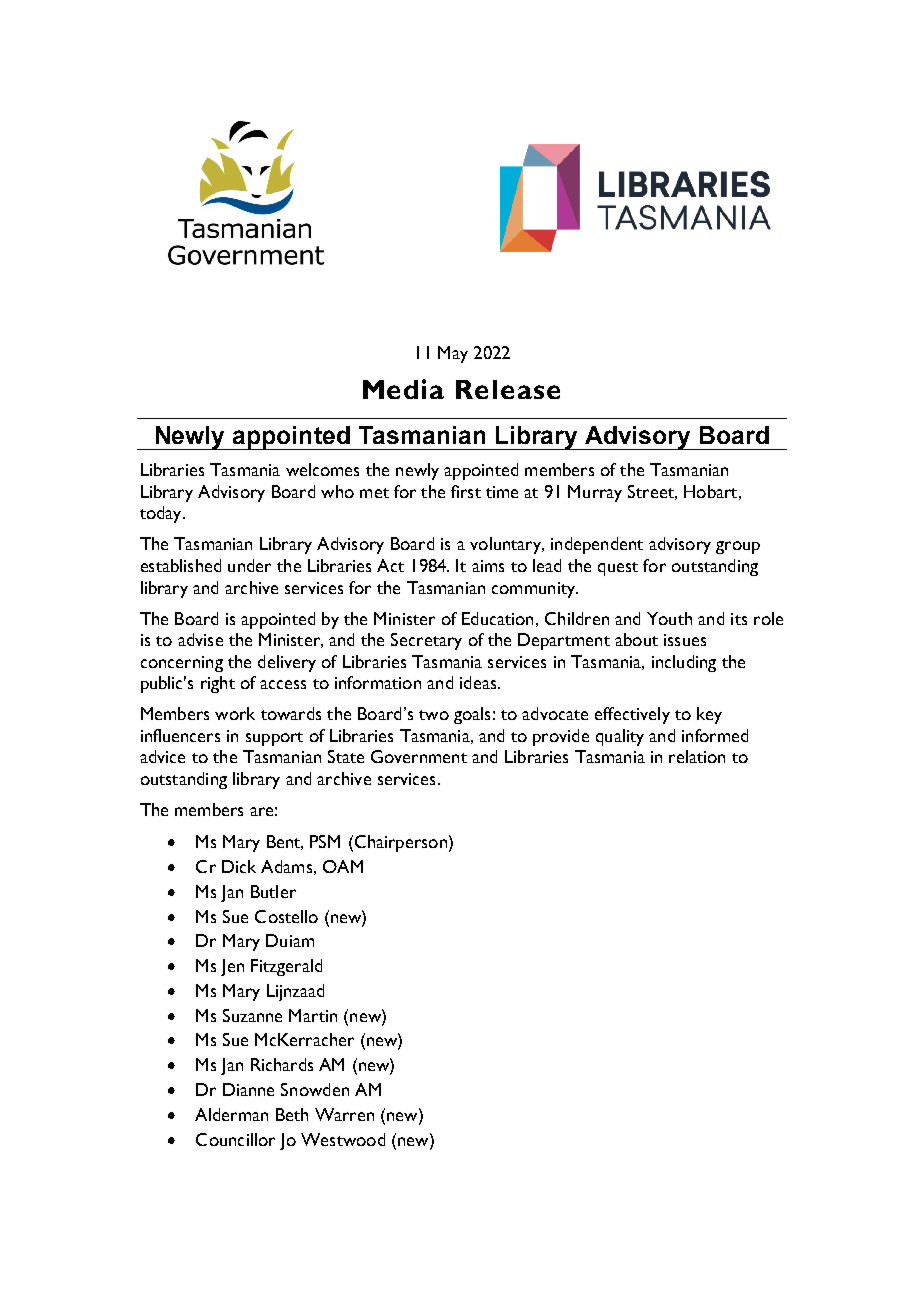 Image resolution: width=924 pixels, height=1308 pixels. I want to click on Release, so click(508, 389).
